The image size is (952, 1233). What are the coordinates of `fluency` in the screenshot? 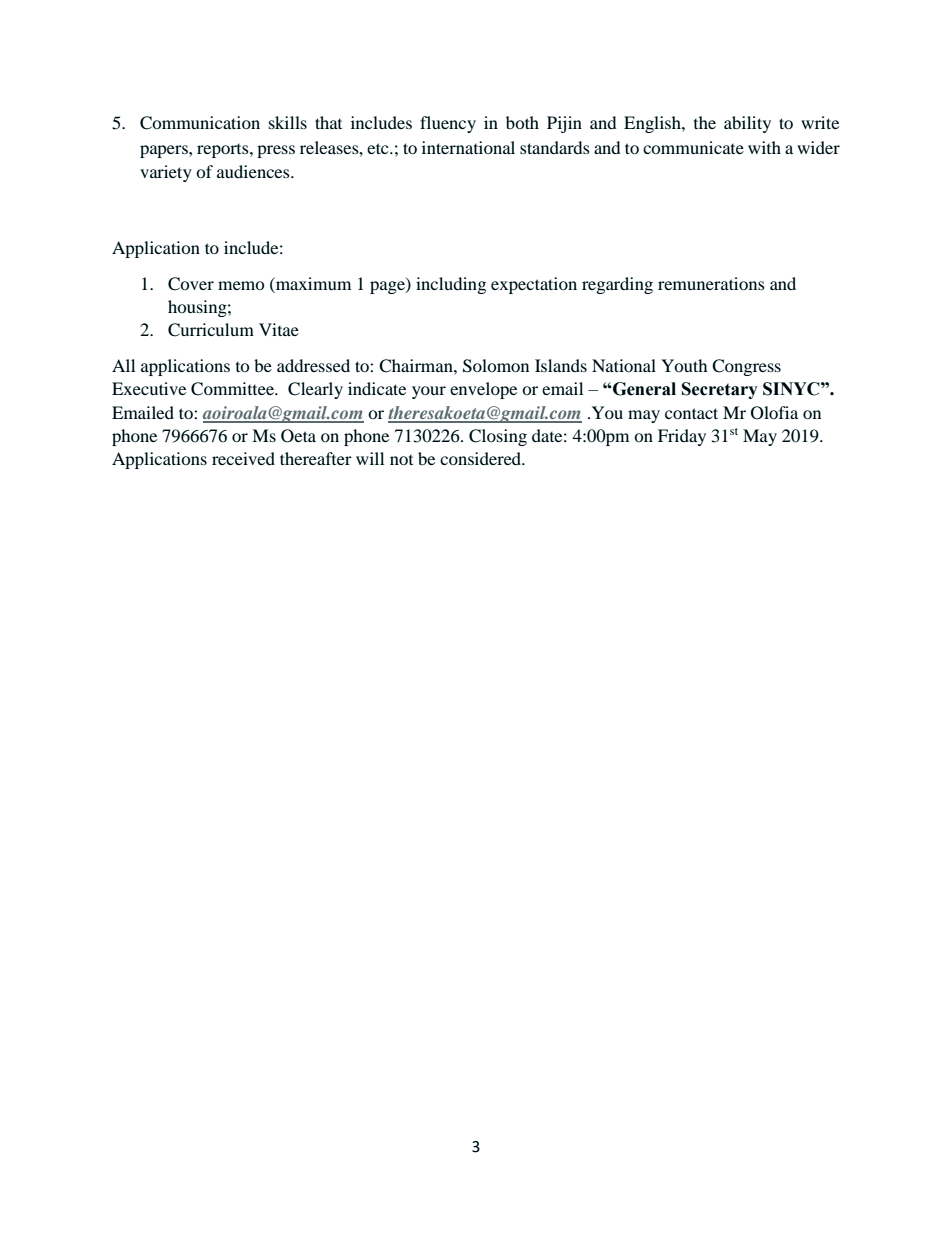 It's located at (448, 124).
